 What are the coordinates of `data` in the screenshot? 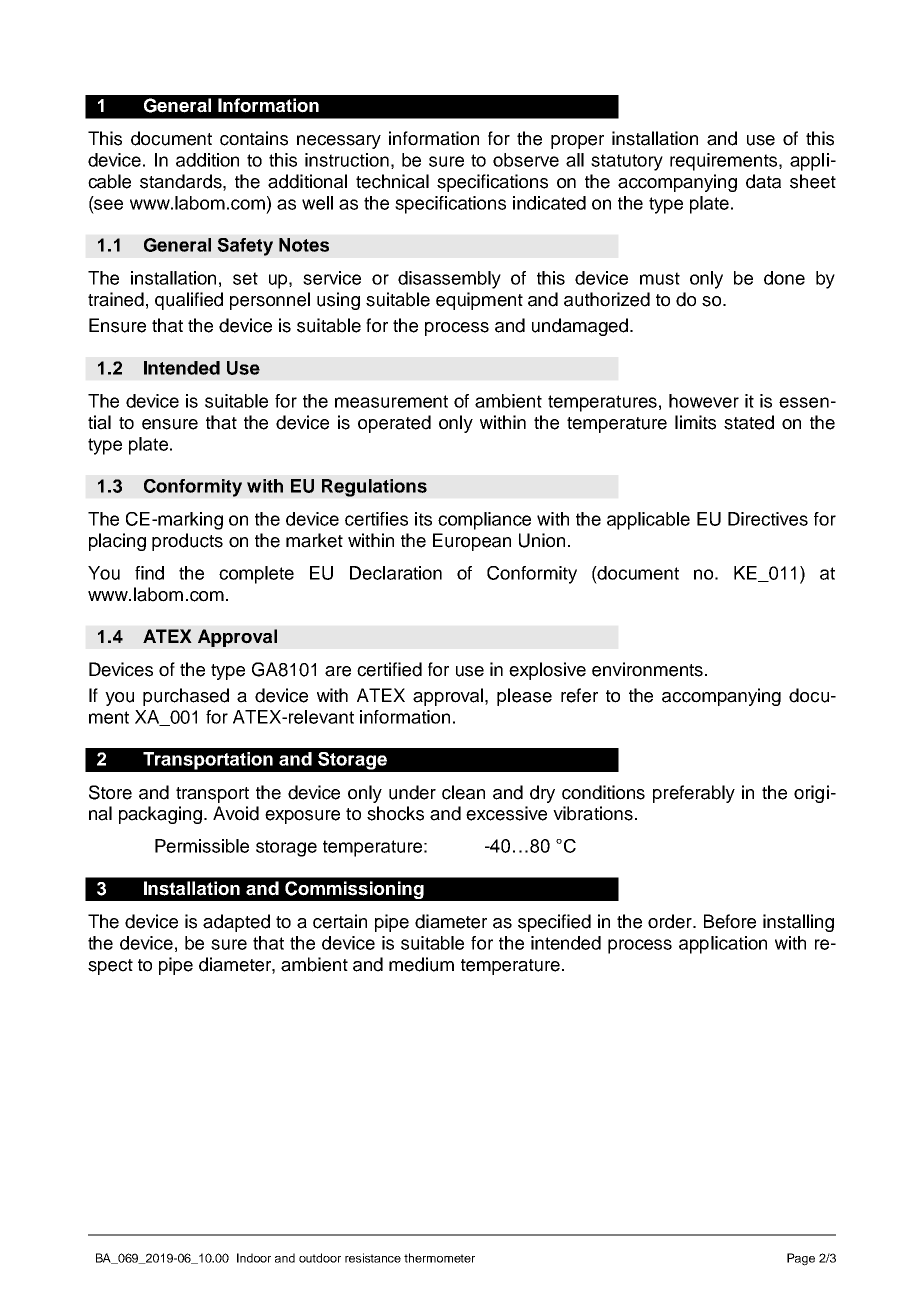 It's located at (763, 181).
